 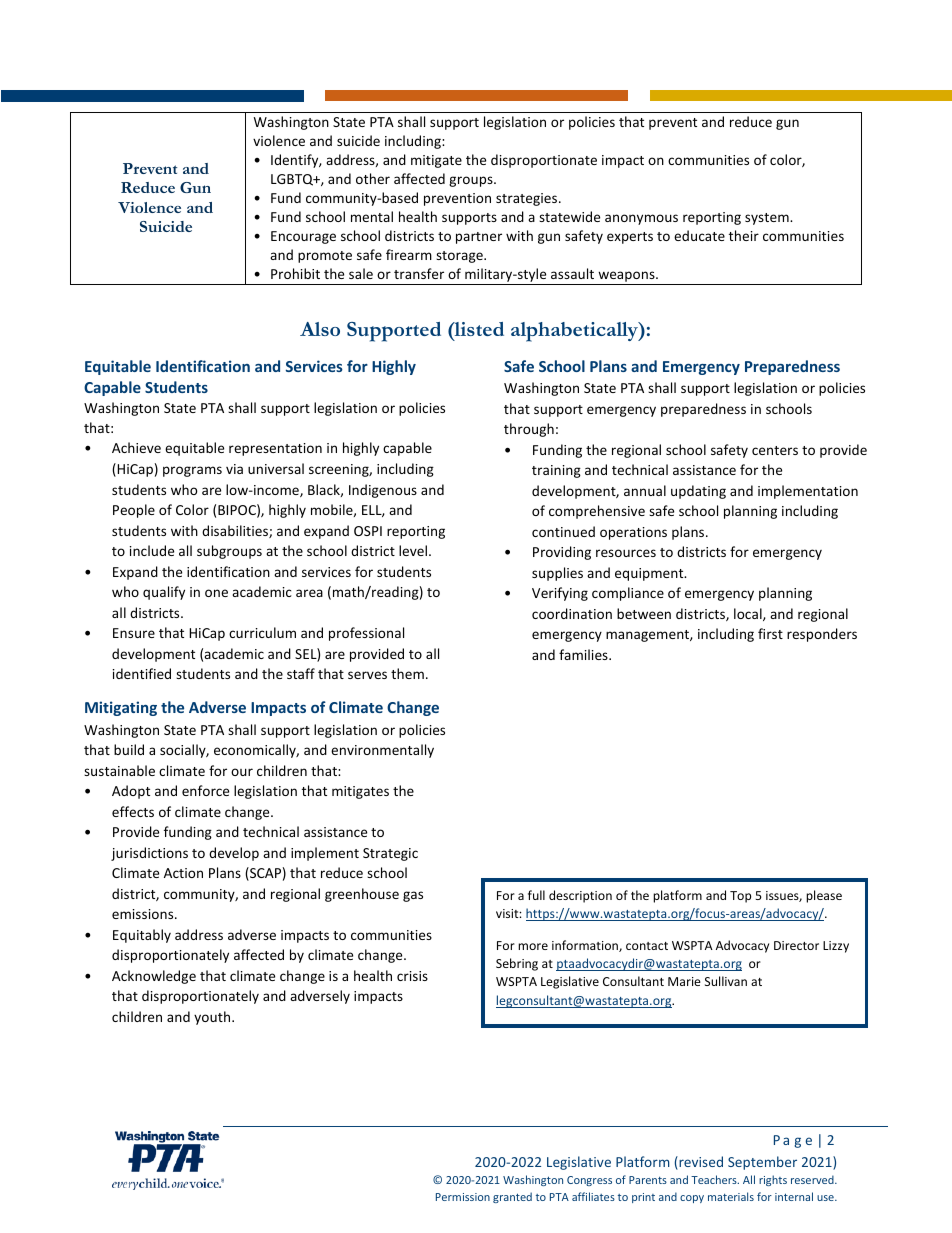 I want to click on September, so click(x=762, y=1163).
